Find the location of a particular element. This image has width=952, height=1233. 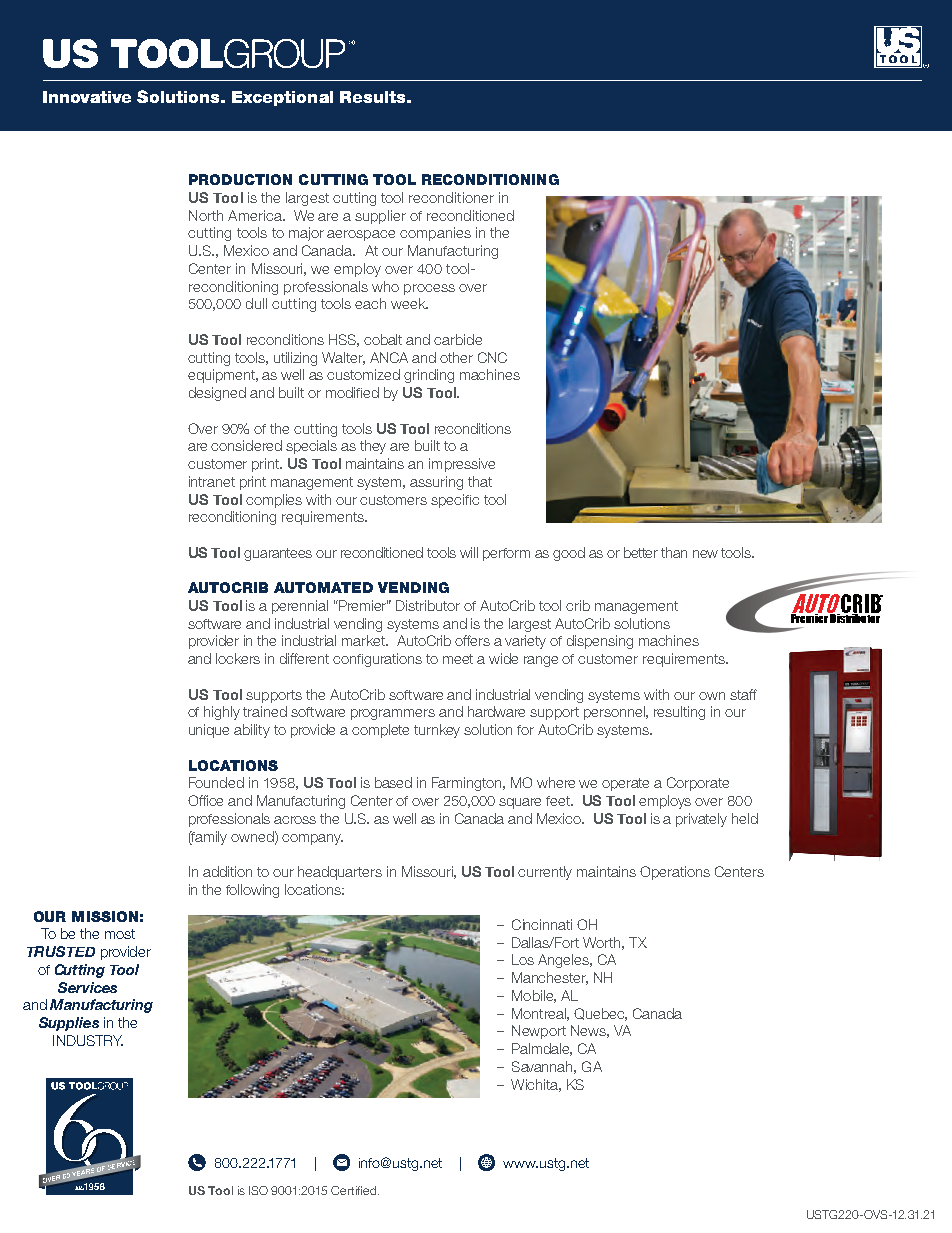

privately is located at coordinates (701, 820).
